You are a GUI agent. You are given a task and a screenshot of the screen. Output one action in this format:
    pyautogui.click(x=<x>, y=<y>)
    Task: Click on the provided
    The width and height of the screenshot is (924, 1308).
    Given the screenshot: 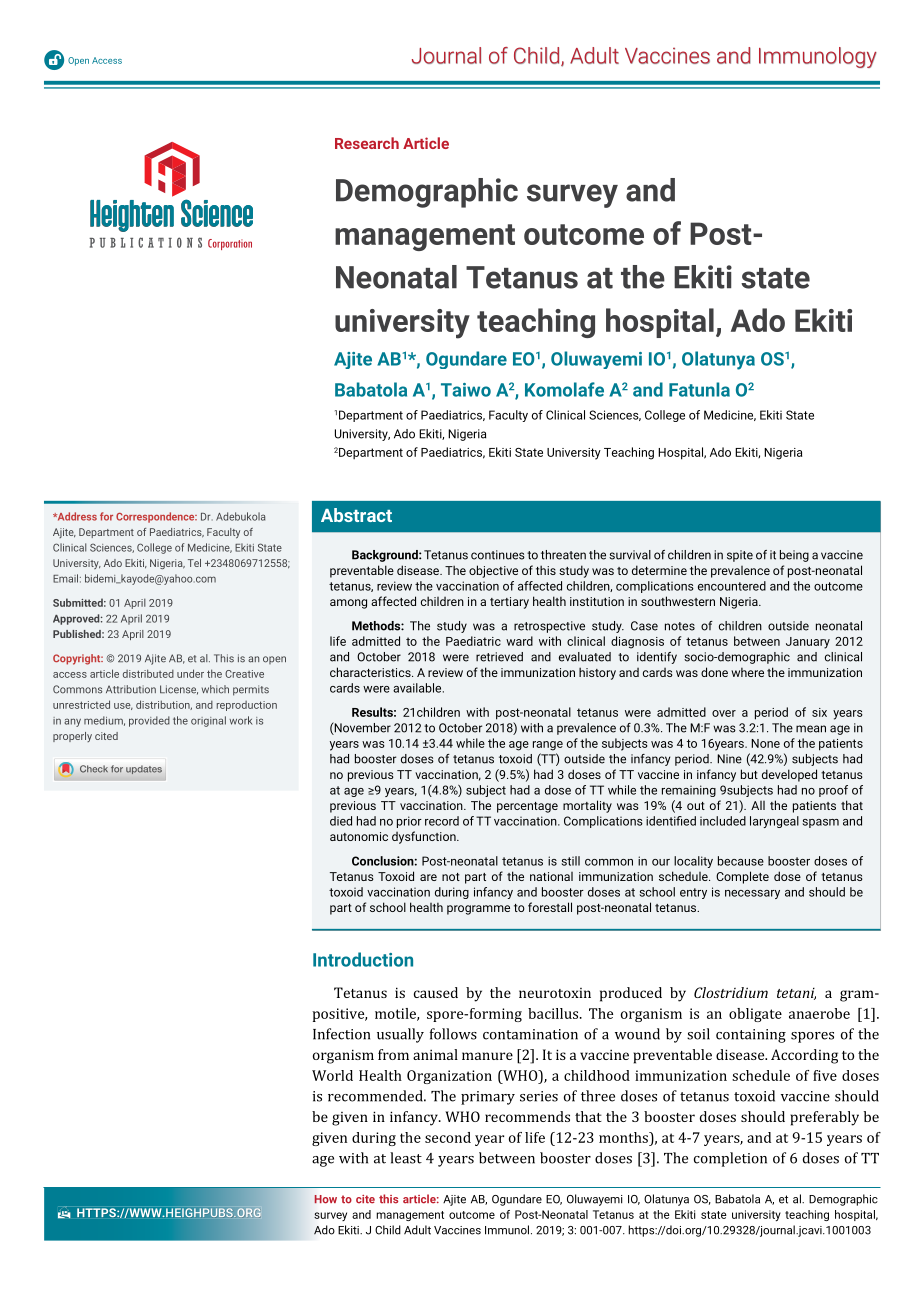 What is the action you would take?
    pyautogui.click(x=149, y=721)
